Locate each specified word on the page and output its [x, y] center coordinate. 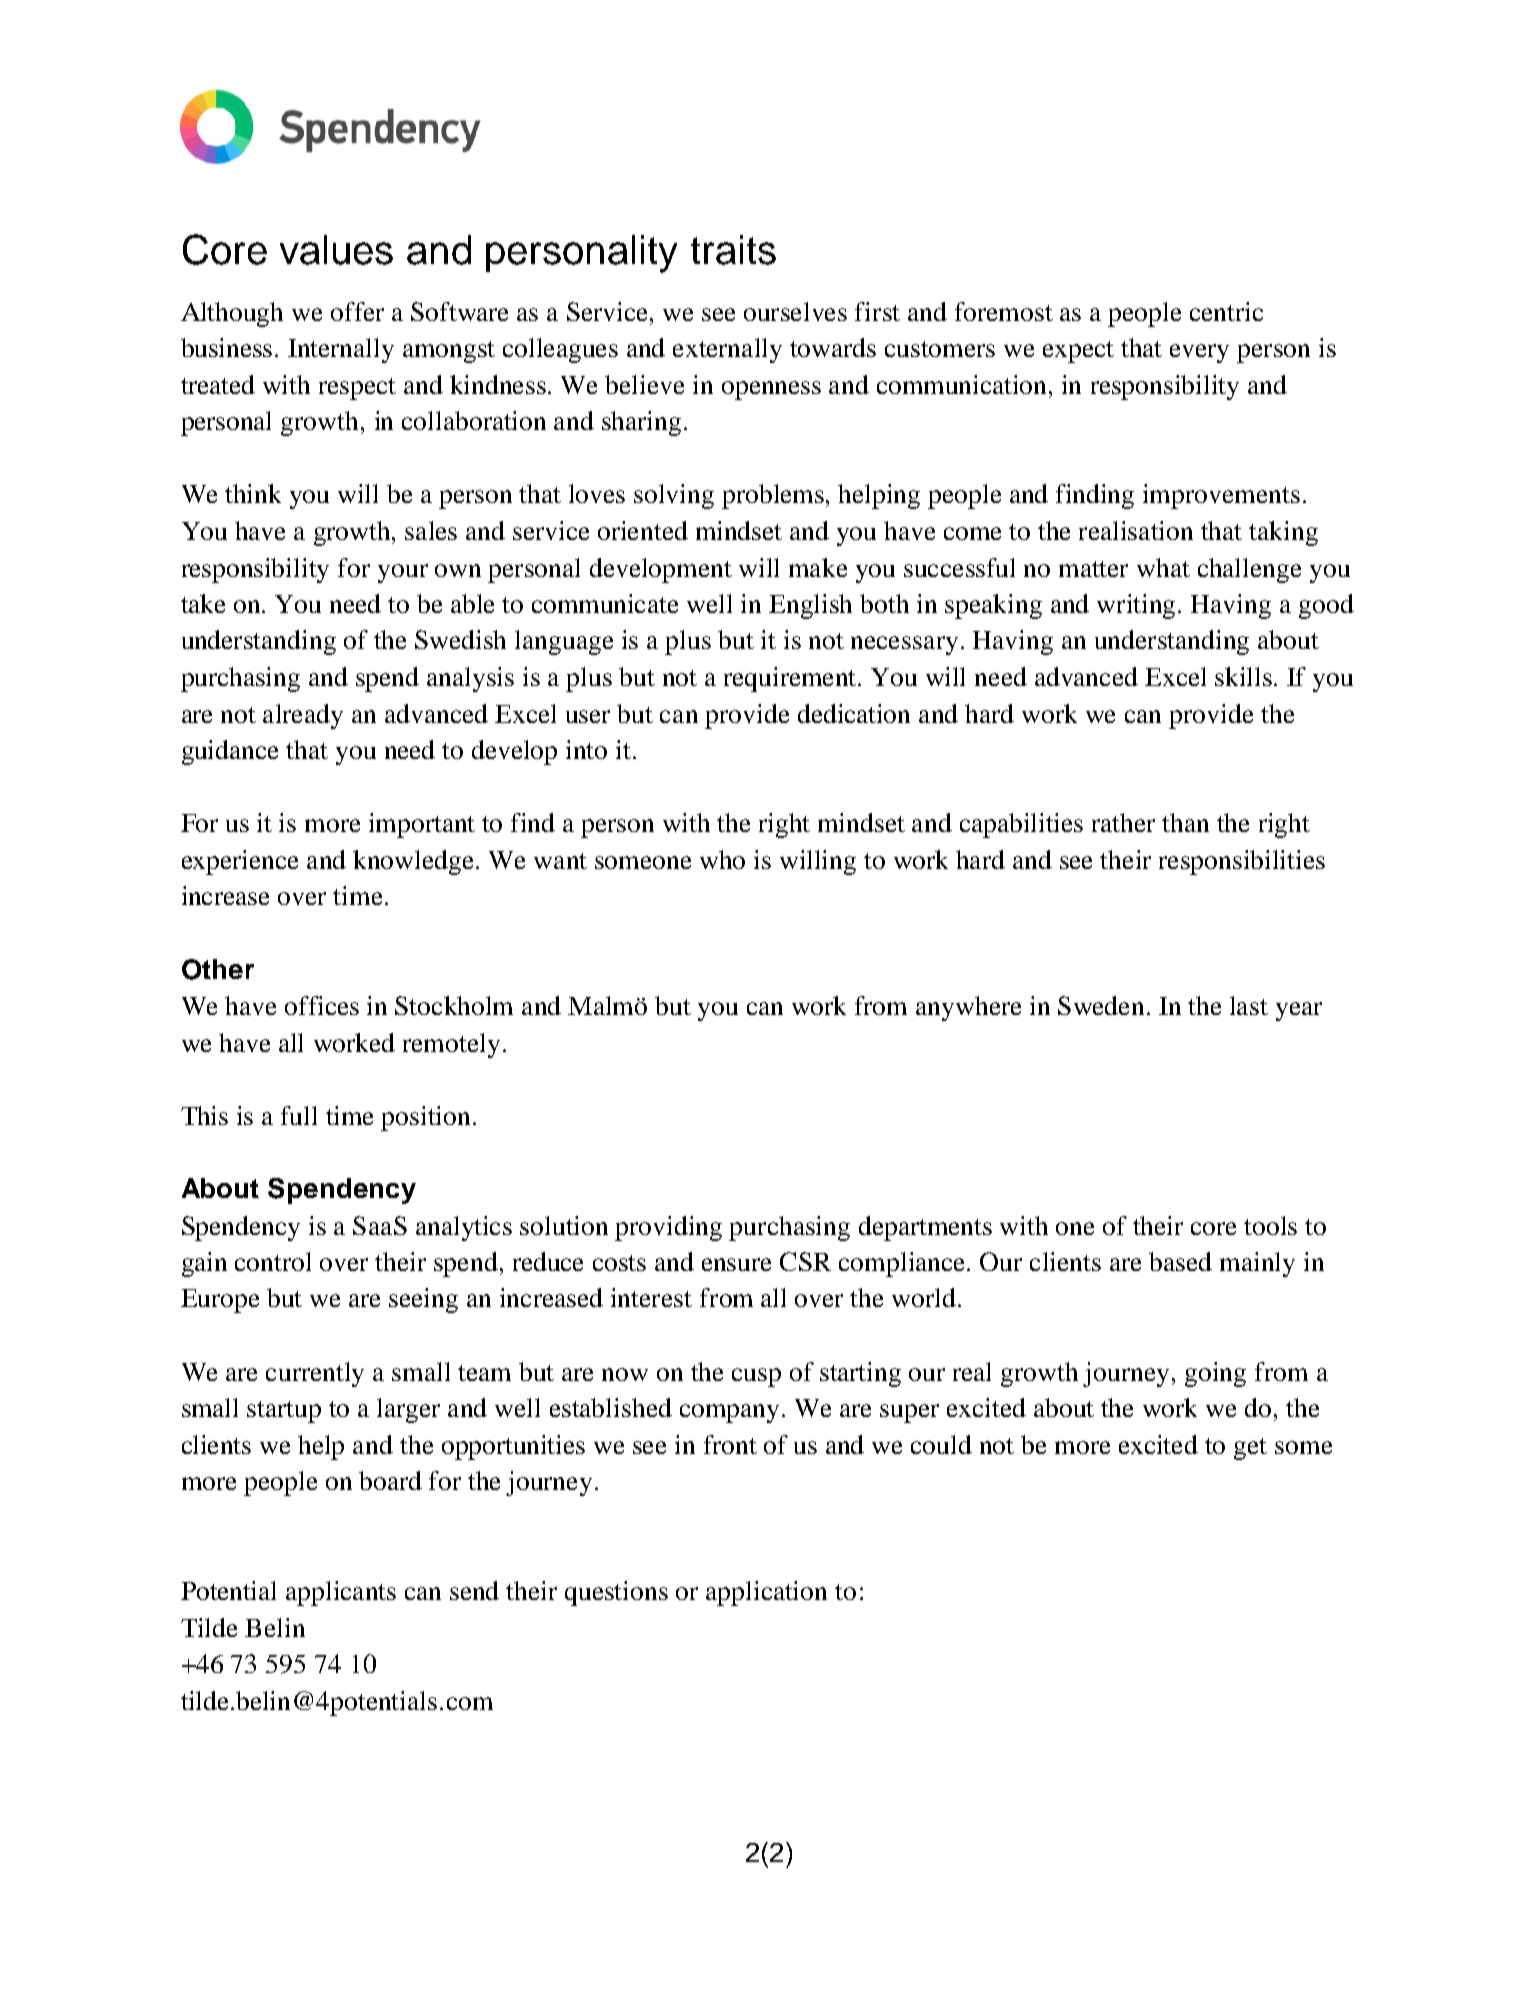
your [403, 573]
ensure [736, 1264]
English [810, 606]
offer [357, 311]
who [722, 859]
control [273, 1261]
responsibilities [1242, 862]
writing [1138, 606]
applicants [341, 1593]
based [1180, 1261]
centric [1226, 311]
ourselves [795, 311]
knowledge [415, 862]
